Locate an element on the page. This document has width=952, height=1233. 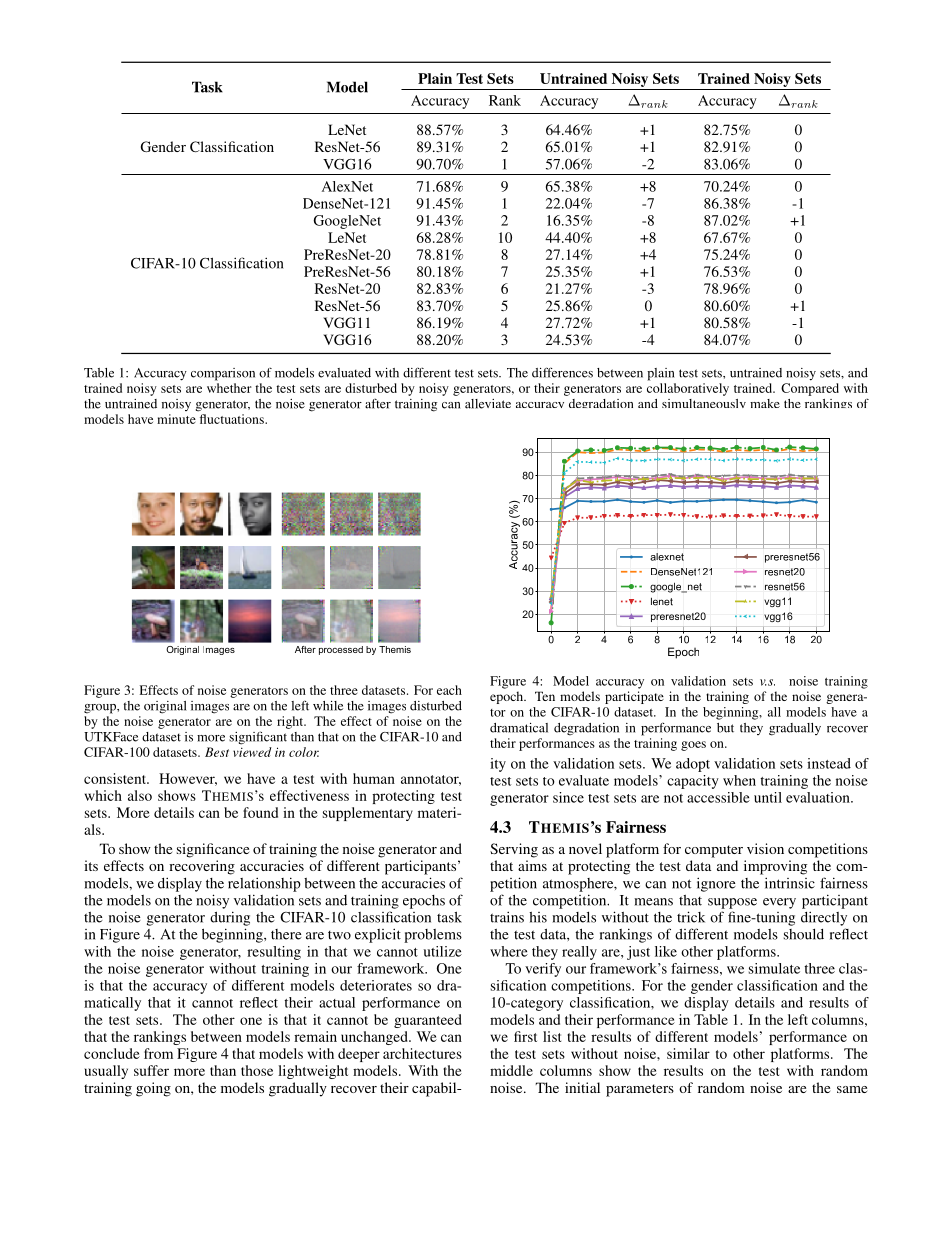
make is located at coordinates (765, 403).
